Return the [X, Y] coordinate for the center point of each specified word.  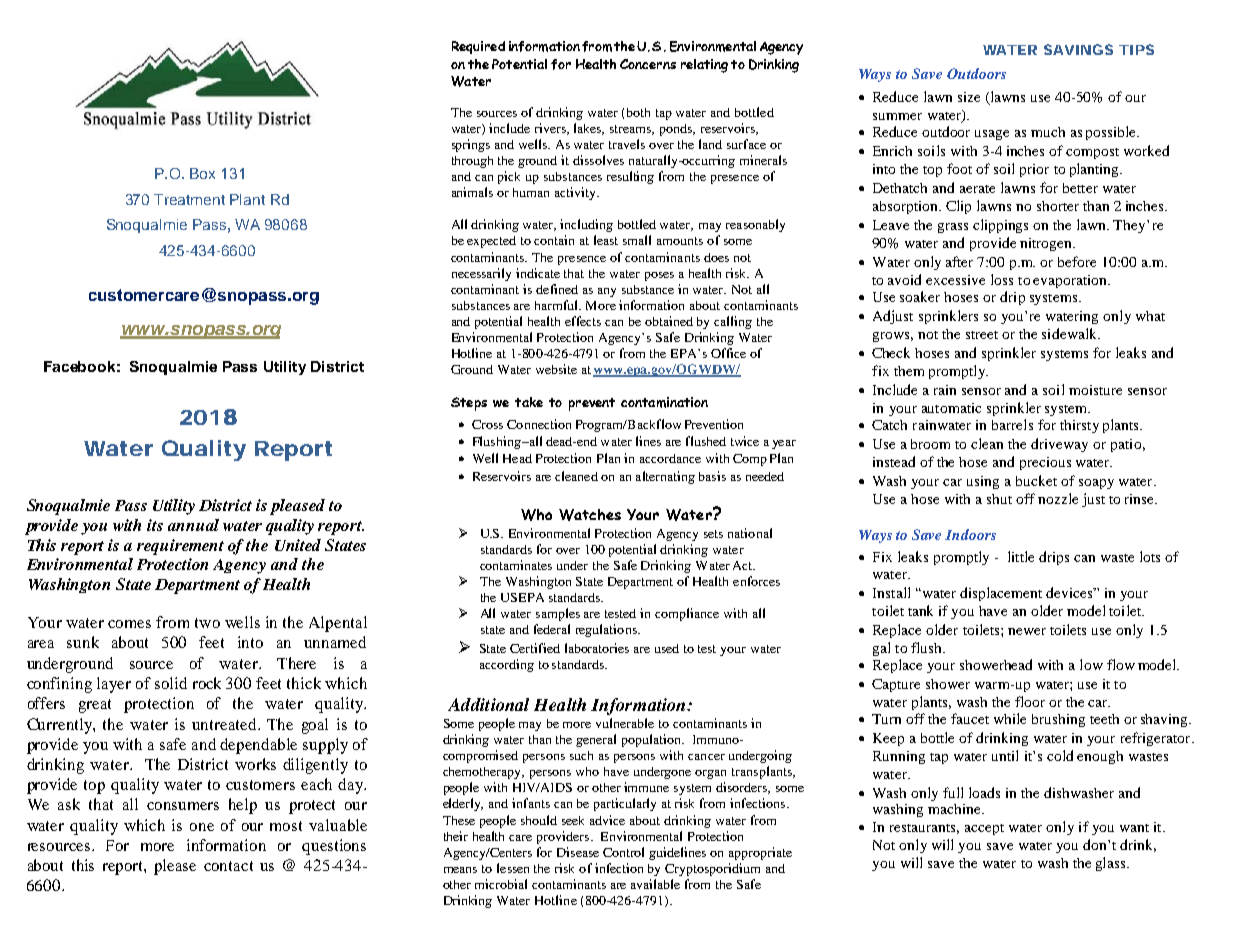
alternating [665, 477]
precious [1045, 463]
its [155, 525]
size [969, 97]
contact [228, 866]
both [638, 112]
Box [202, 173]
